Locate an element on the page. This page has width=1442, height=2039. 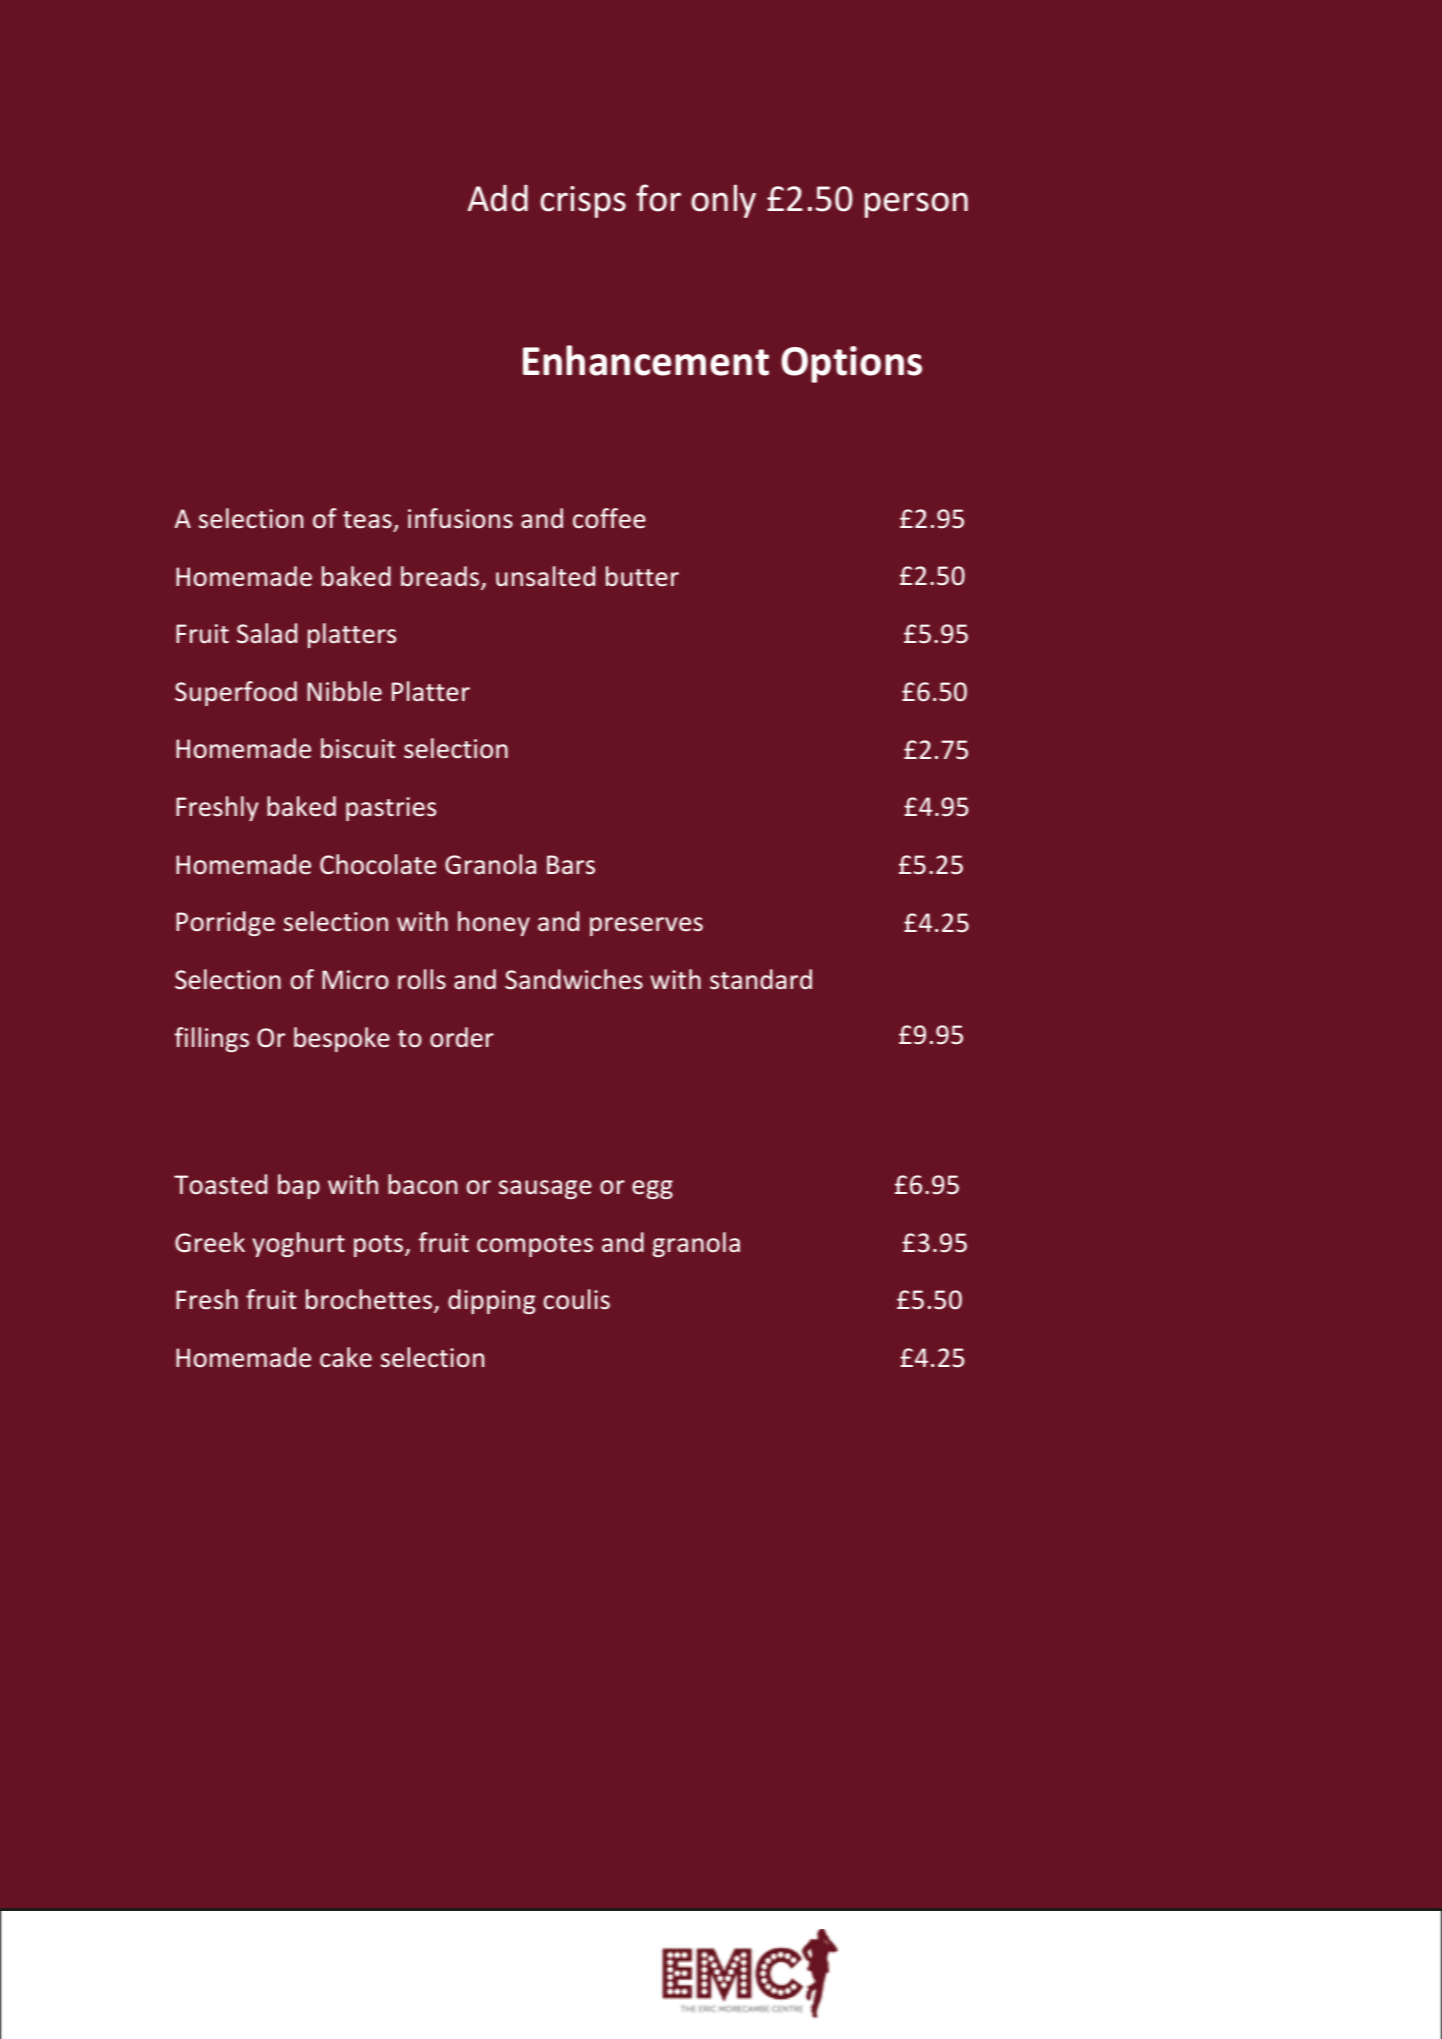
crisps is located at coordinates (583, 202).
